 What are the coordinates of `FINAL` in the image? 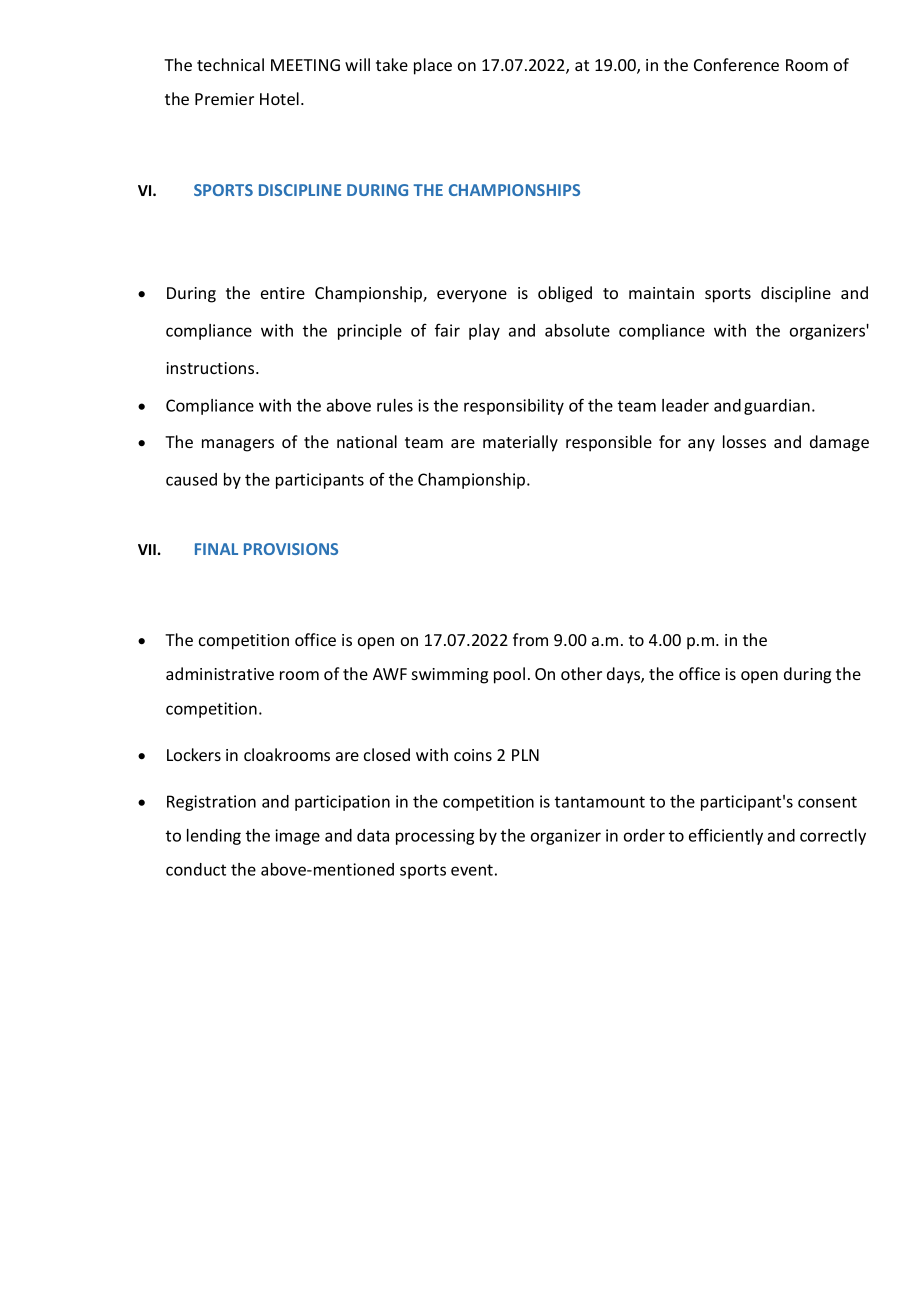 It's located at (216, 549).
